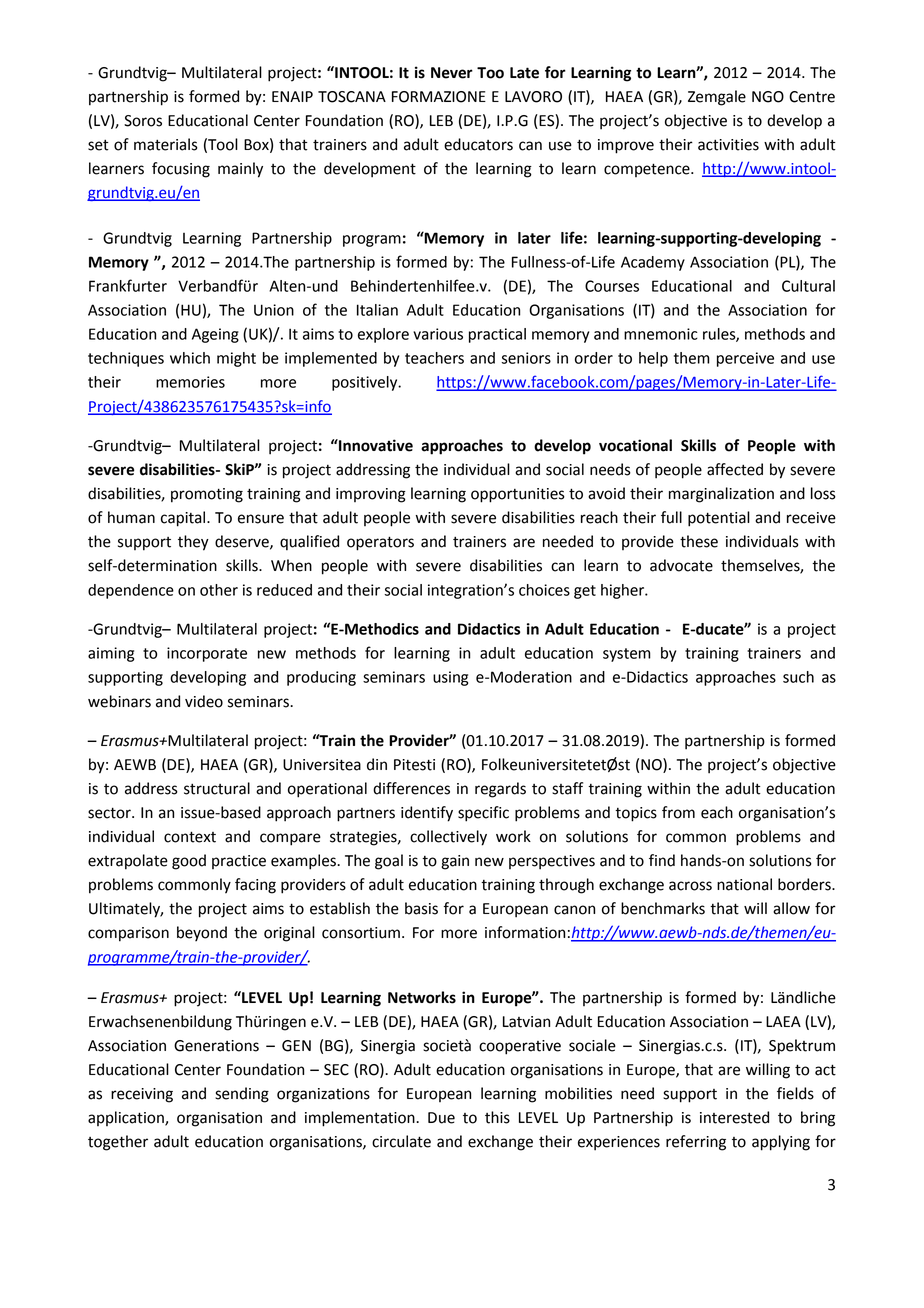  Describe the element at coordinates (734, 1117) in the screenshot. I see `interested` at that location.
